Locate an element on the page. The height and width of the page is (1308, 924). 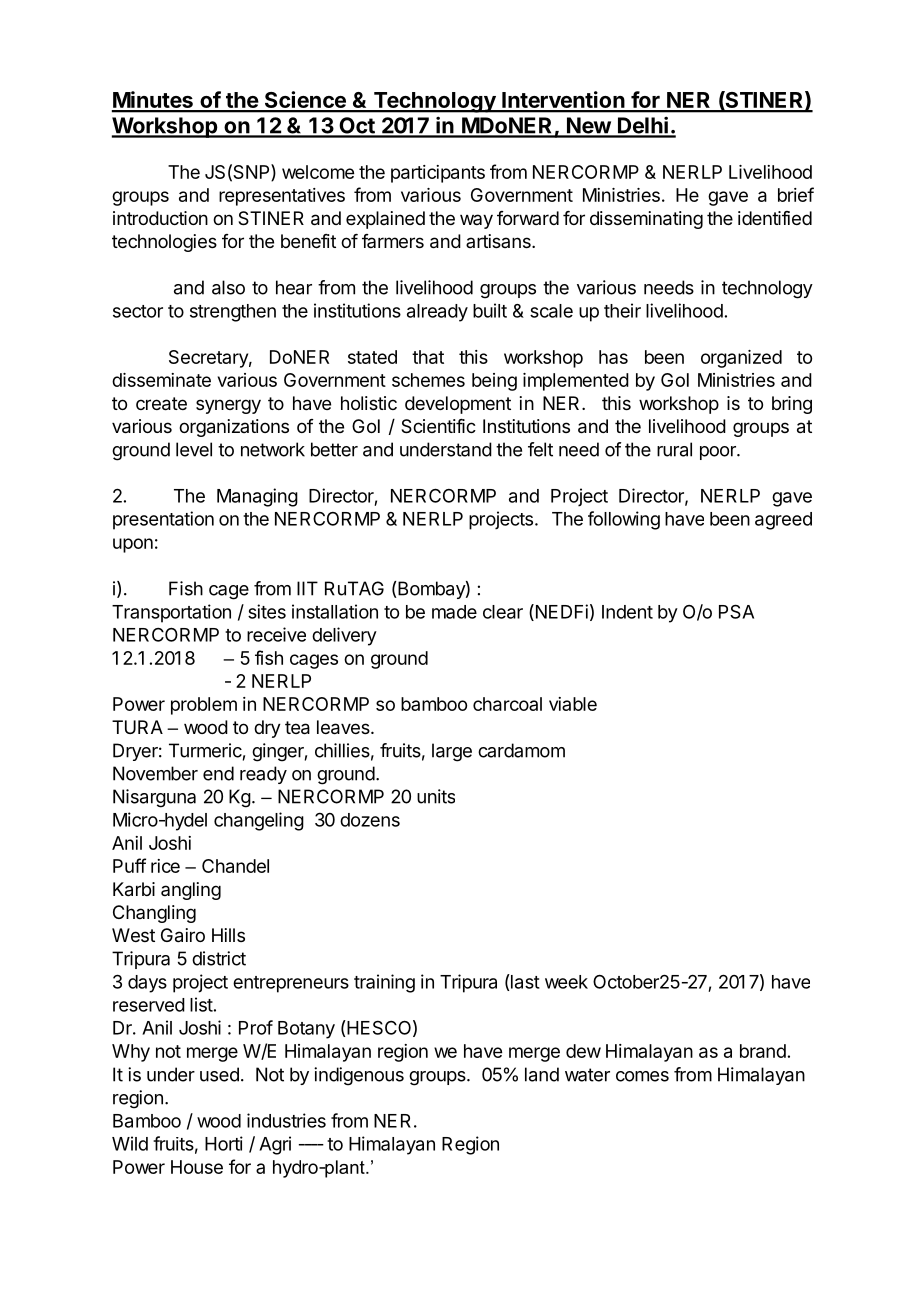
brief is located at coordinates (796, 194).
